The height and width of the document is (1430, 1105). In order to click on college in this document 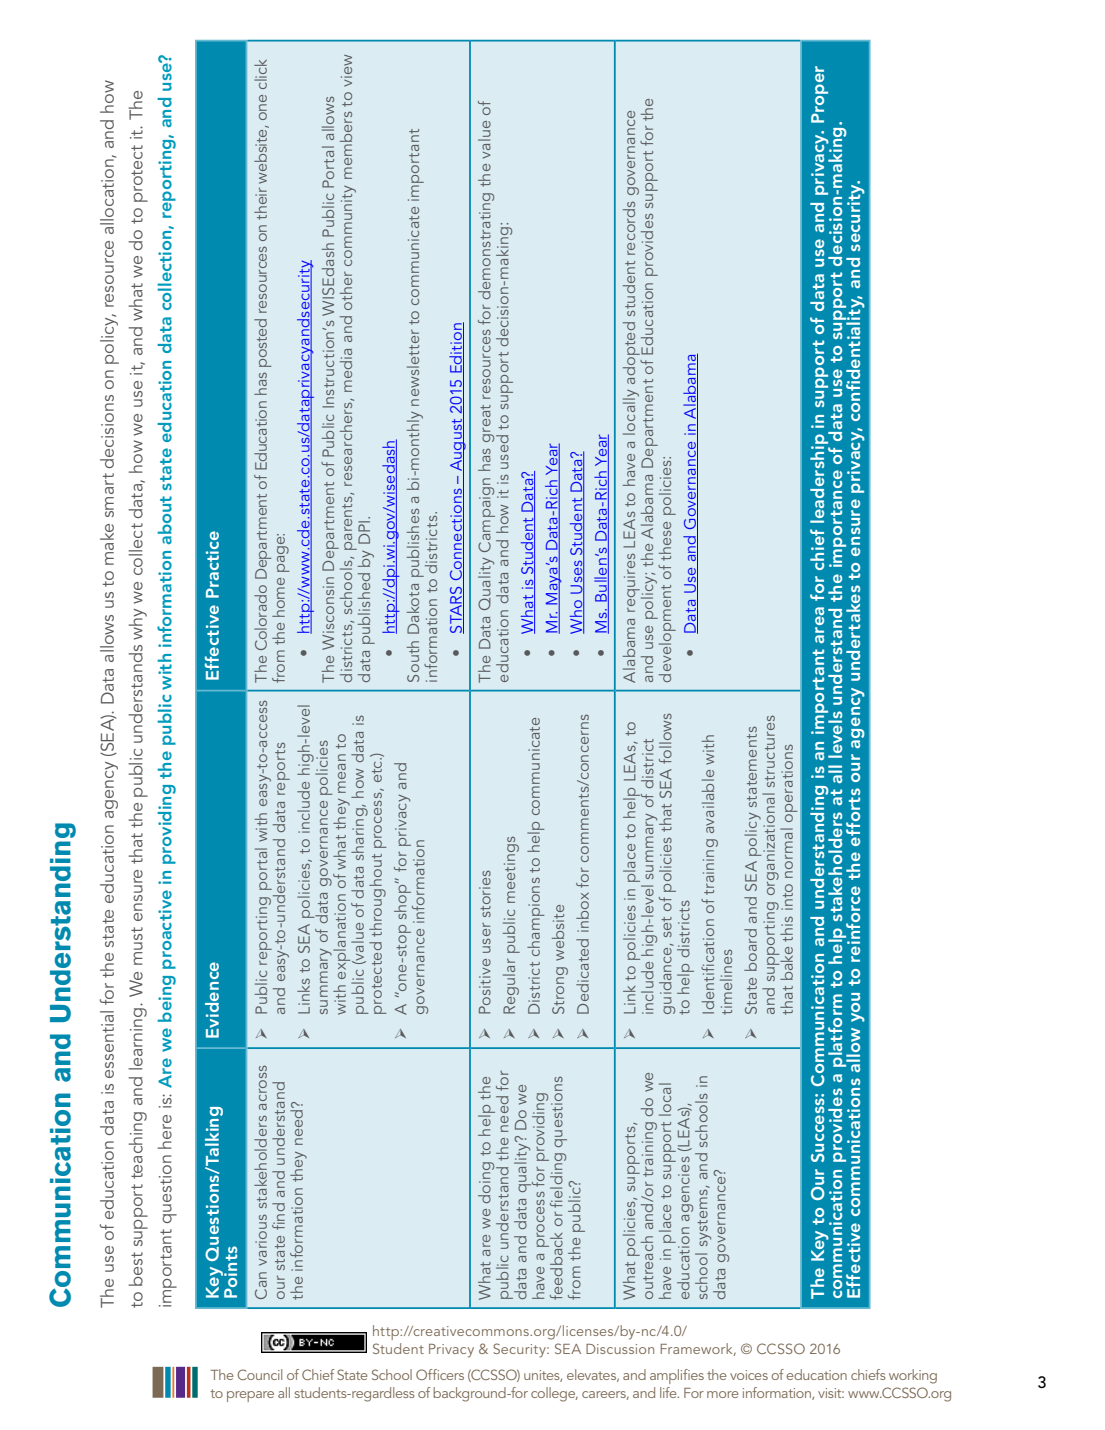, I will do `click(554, 1394)`.
